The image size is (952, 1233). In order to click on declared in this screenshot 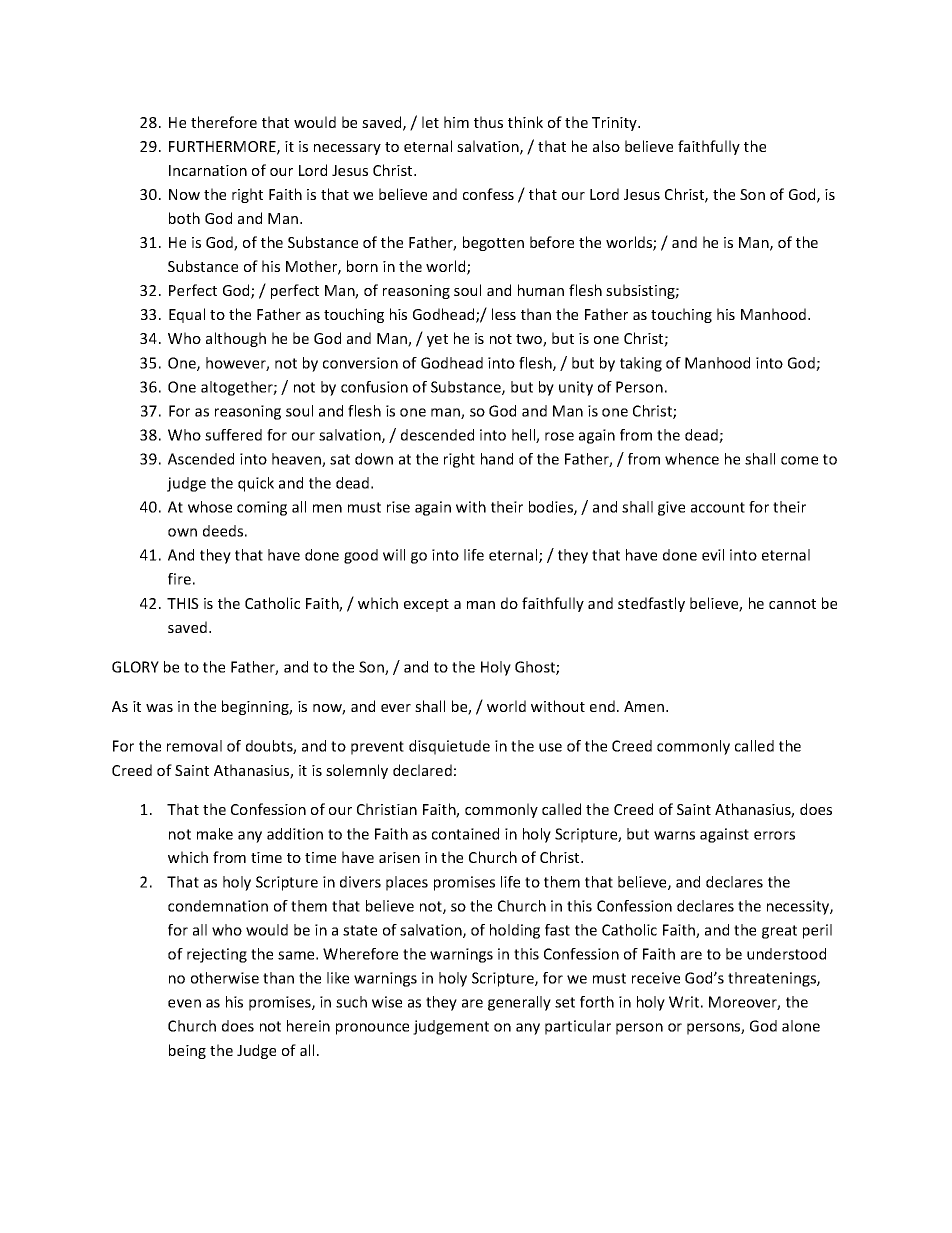, I will do `click(422, 770)`.
